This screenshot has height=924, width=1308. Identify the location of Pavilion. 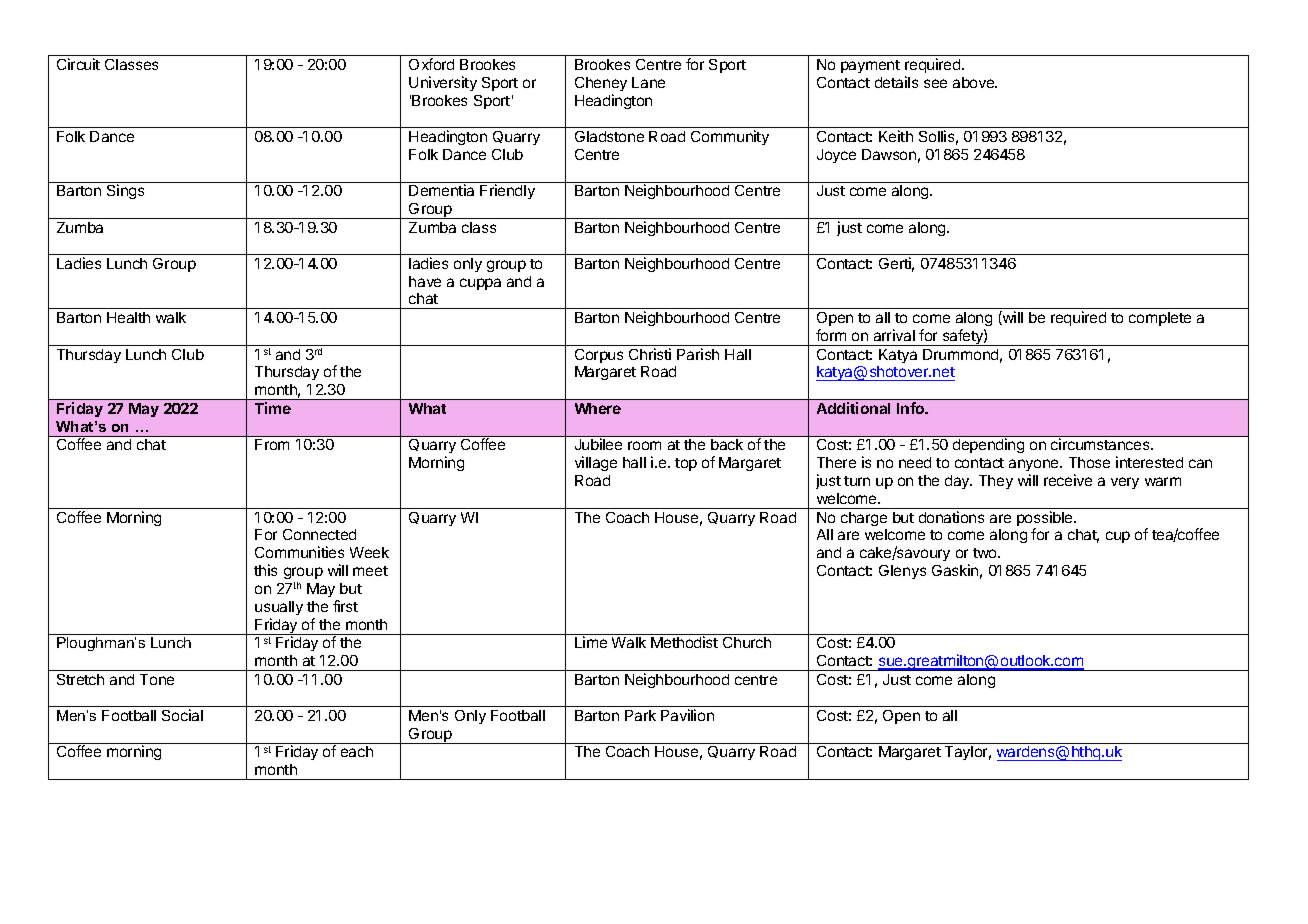
(687, 715).
